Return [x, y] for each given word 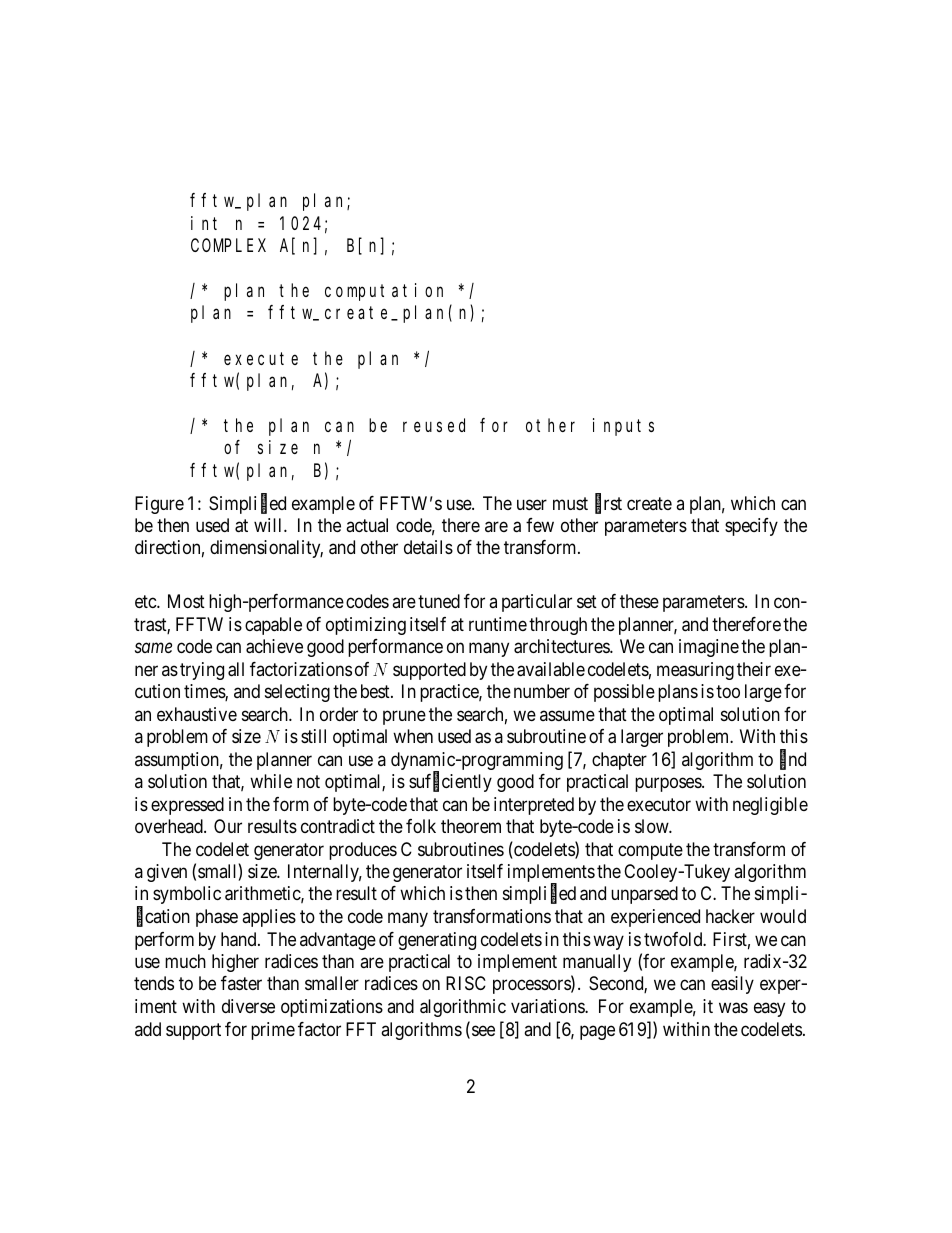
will [269, 525]
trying [202, 671]
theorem [471, 826]
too [728, 692]
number [542, 691]
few [540, 525]
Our [228, 826]
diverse [248, 1006]
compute [650, 851]
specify [751, 527]
